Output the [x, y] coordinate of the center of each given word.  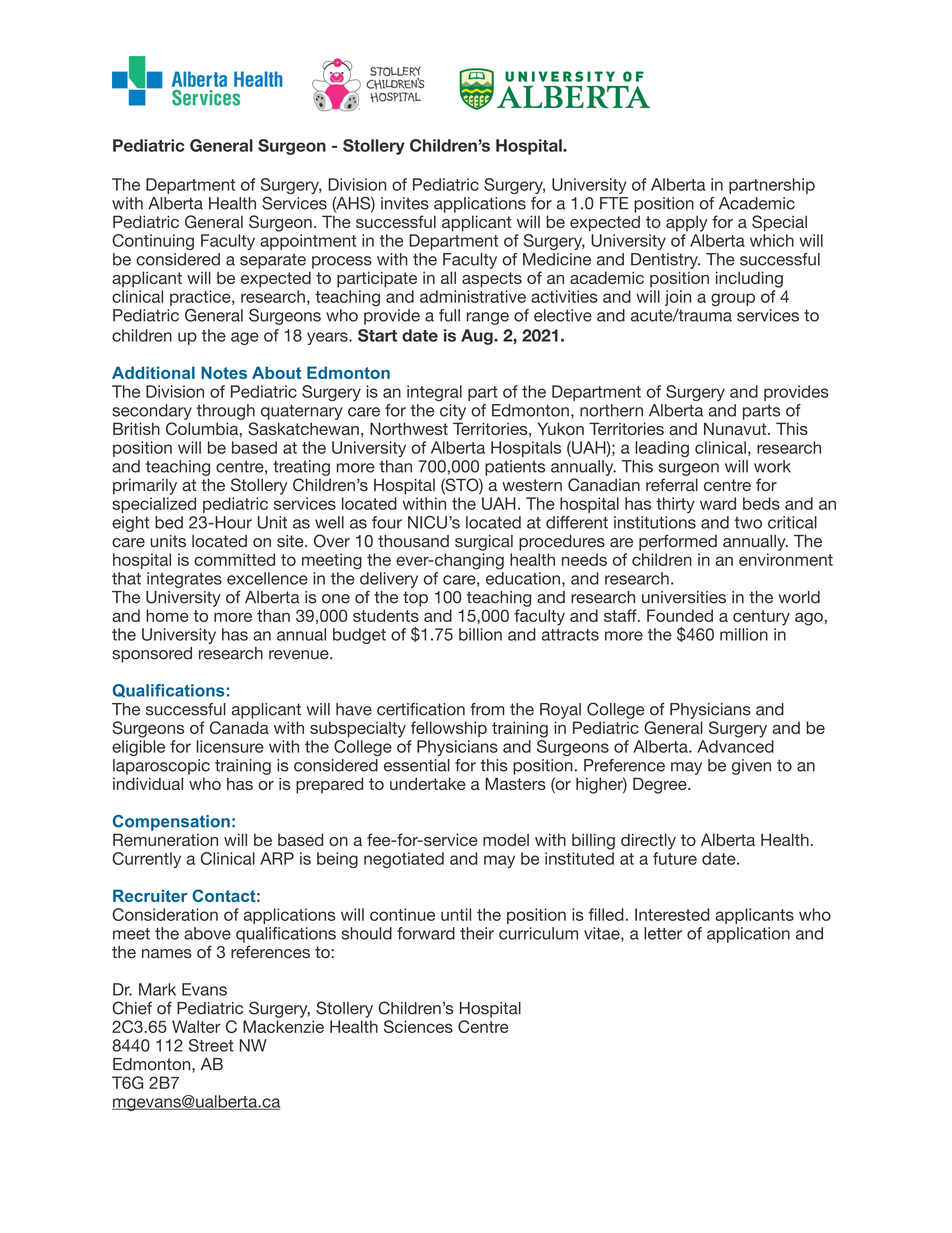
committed [234, 559]
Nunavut [736, 428]
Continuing [153, 242]
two [748, 523]
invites [405, 203]
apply [687, 223]
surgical [484, 543]
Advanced [735, 746]
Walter [196, 1026]
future [675, 858]
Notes [224, 372]
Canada [239, 727]
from [487, 709]
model [506, 839]
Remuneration [165, 839]
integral [434, 393]
